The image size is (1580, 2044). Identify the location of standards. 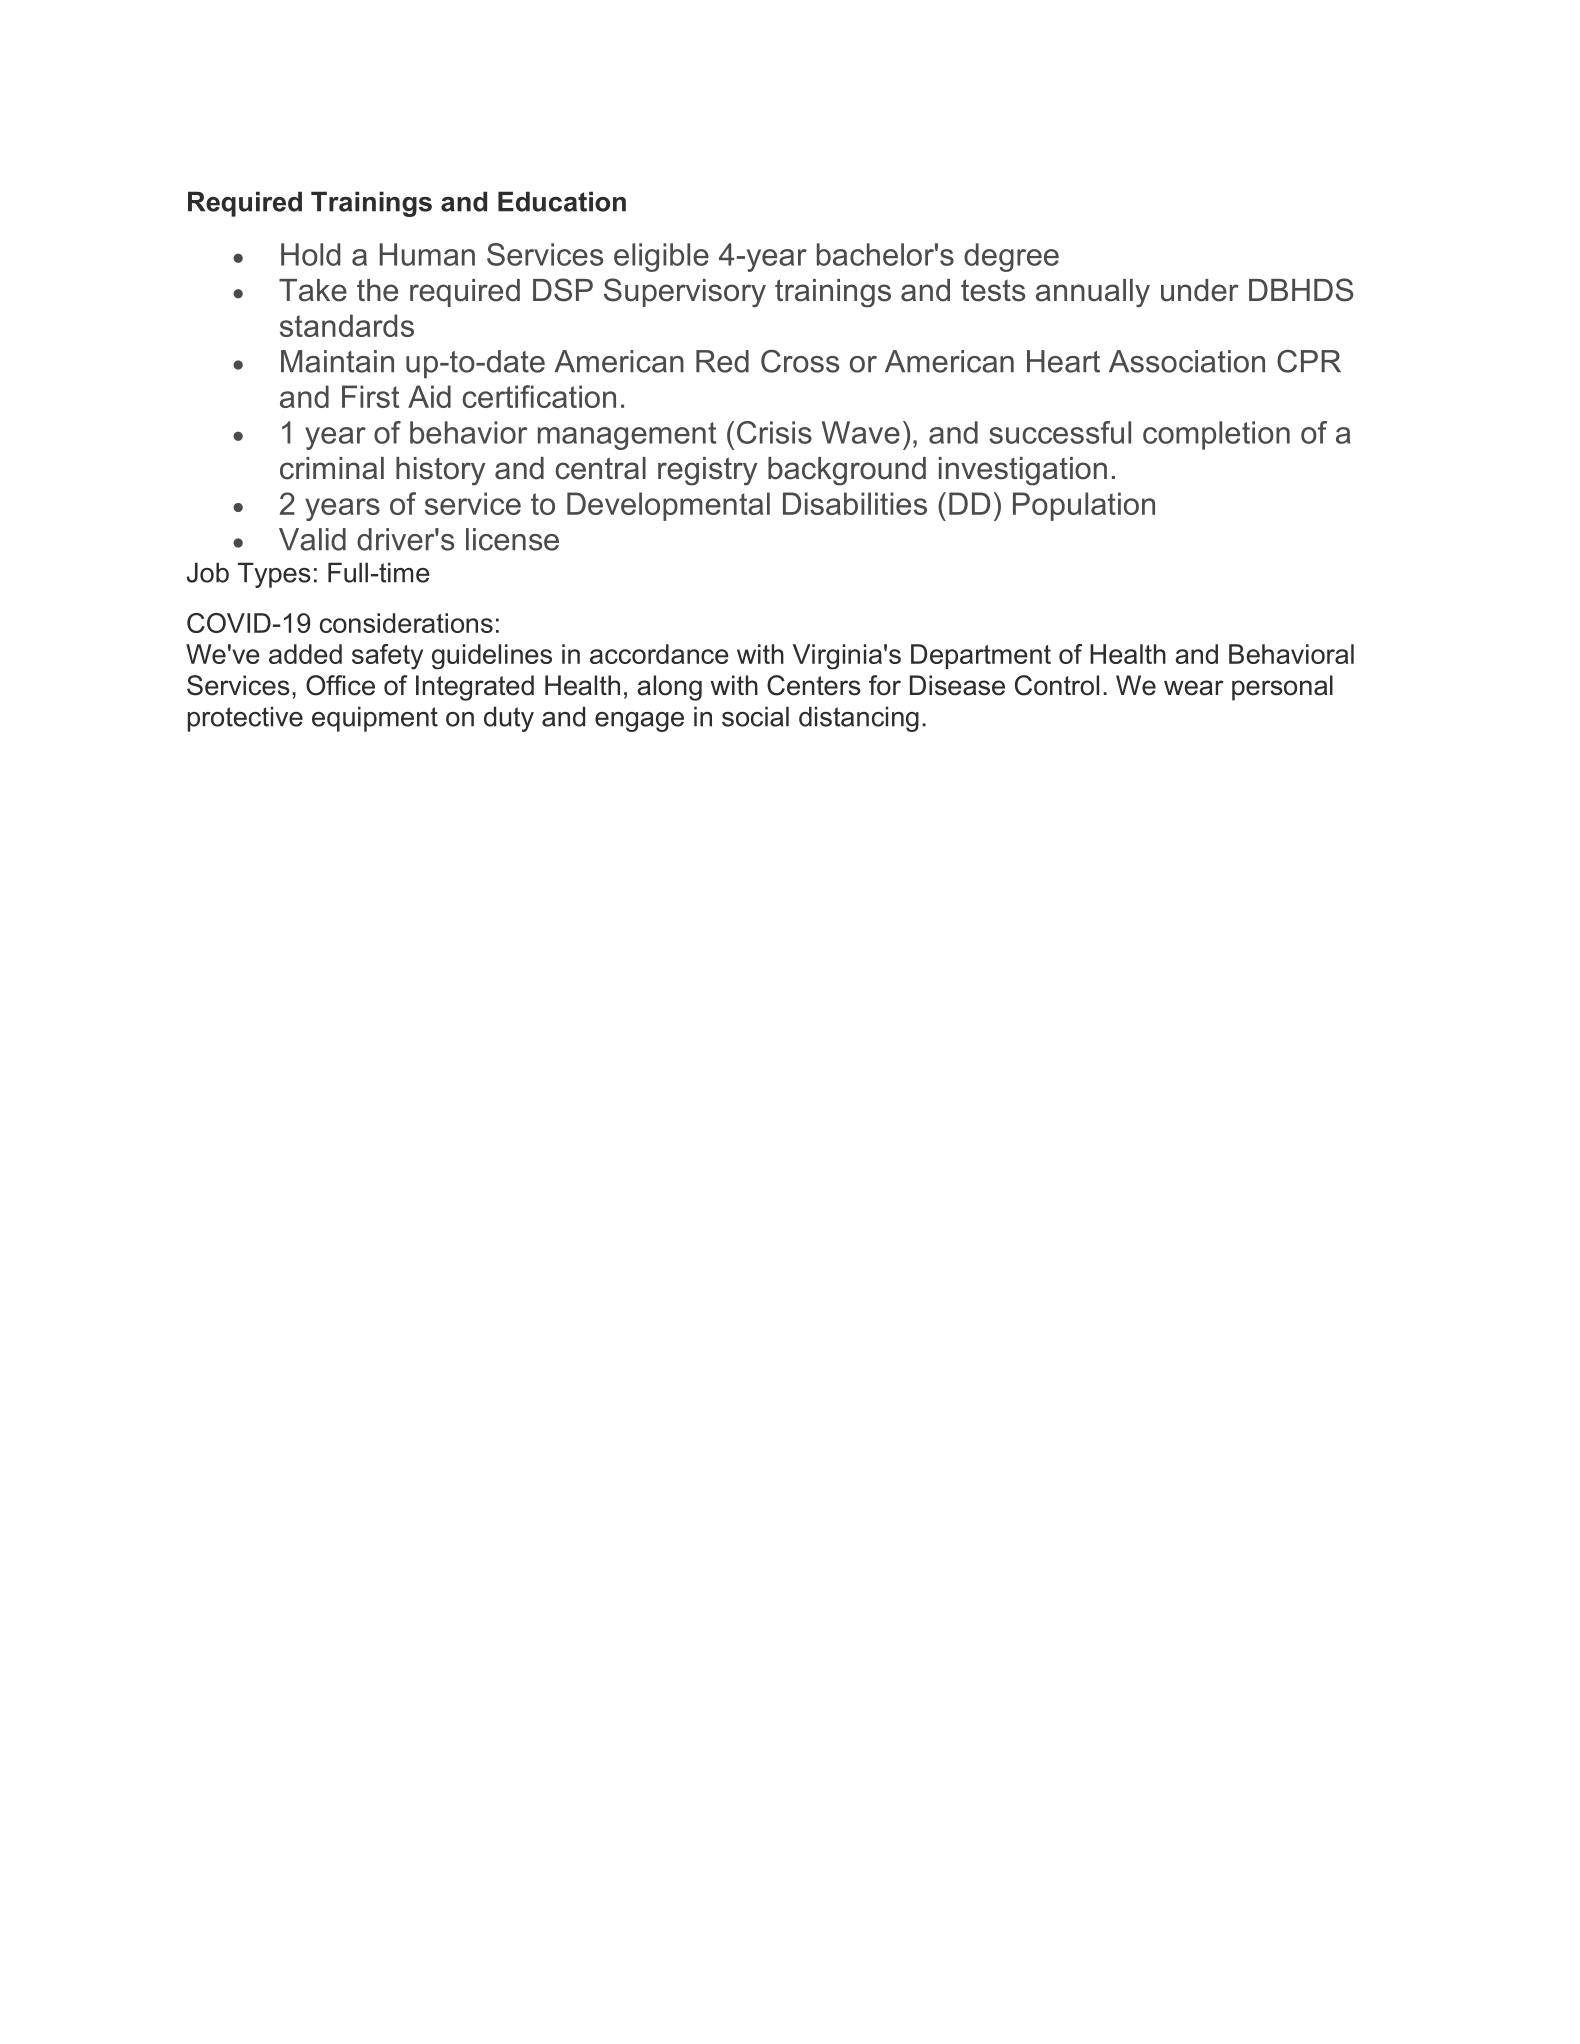
(347, 325).
